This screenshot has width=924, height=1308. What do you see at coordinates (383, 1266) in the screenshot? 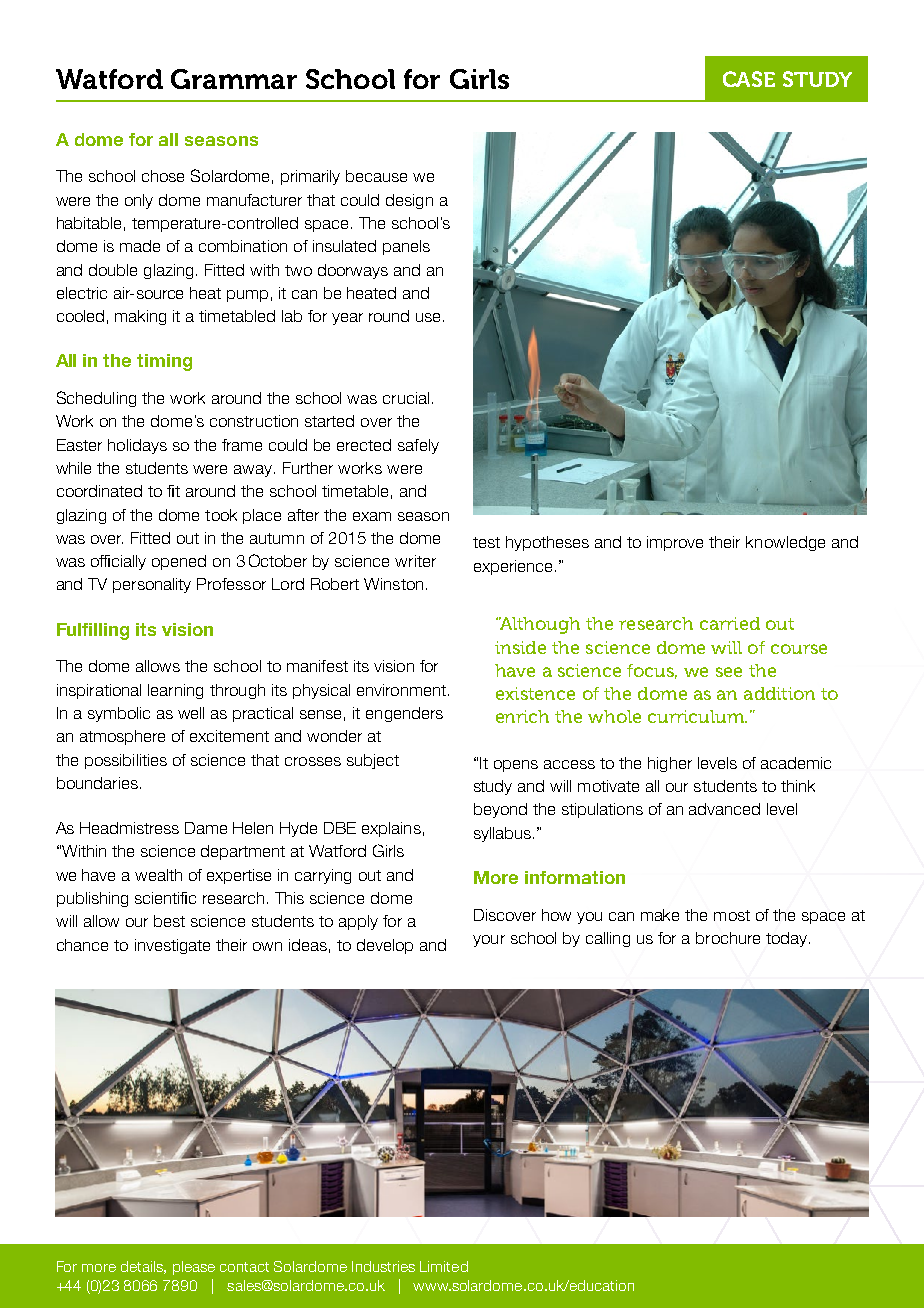
I see `Industries` at bounding box center [383, 1266].
